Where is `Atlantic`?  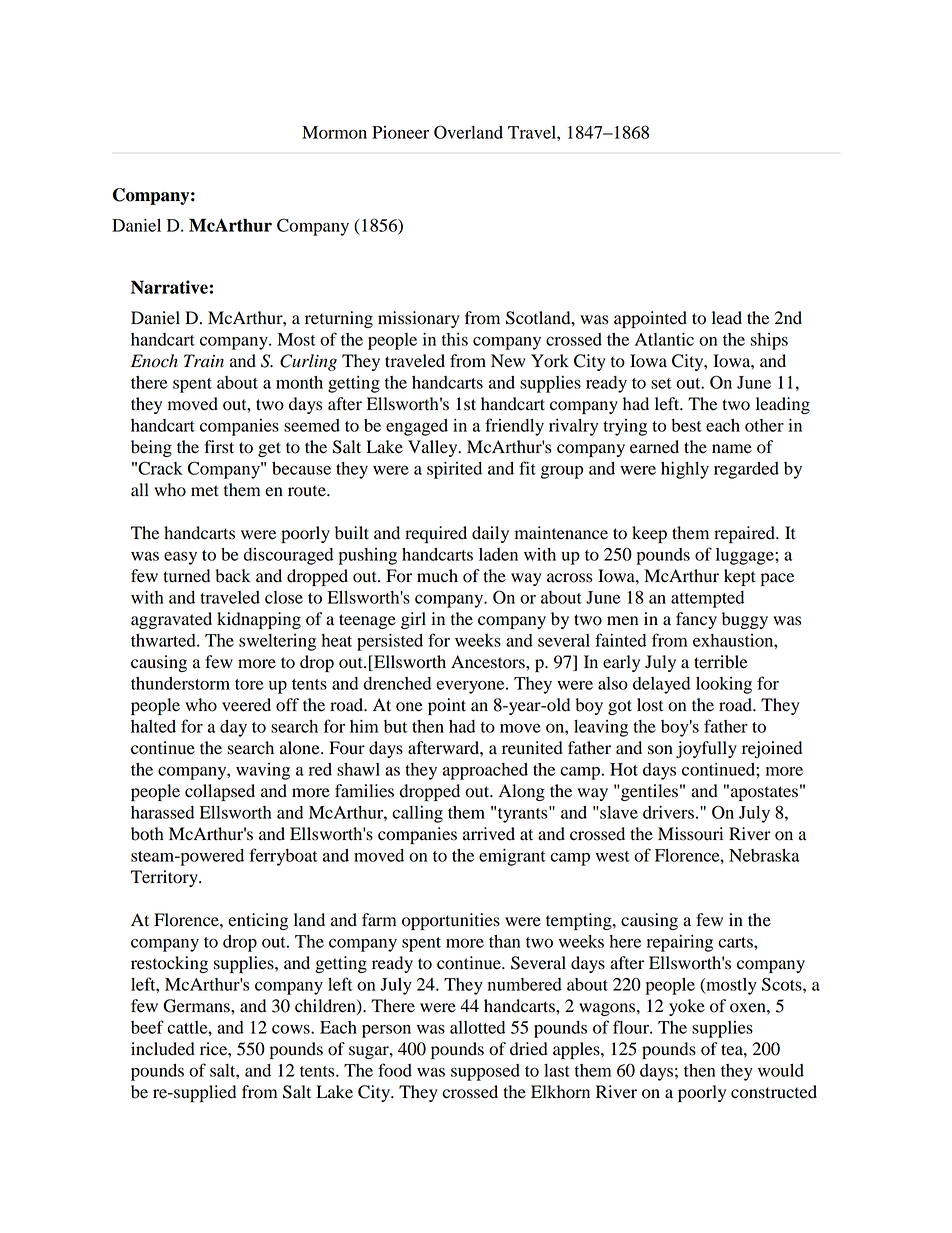
Atlantic is located at coordinates (664, 339).
